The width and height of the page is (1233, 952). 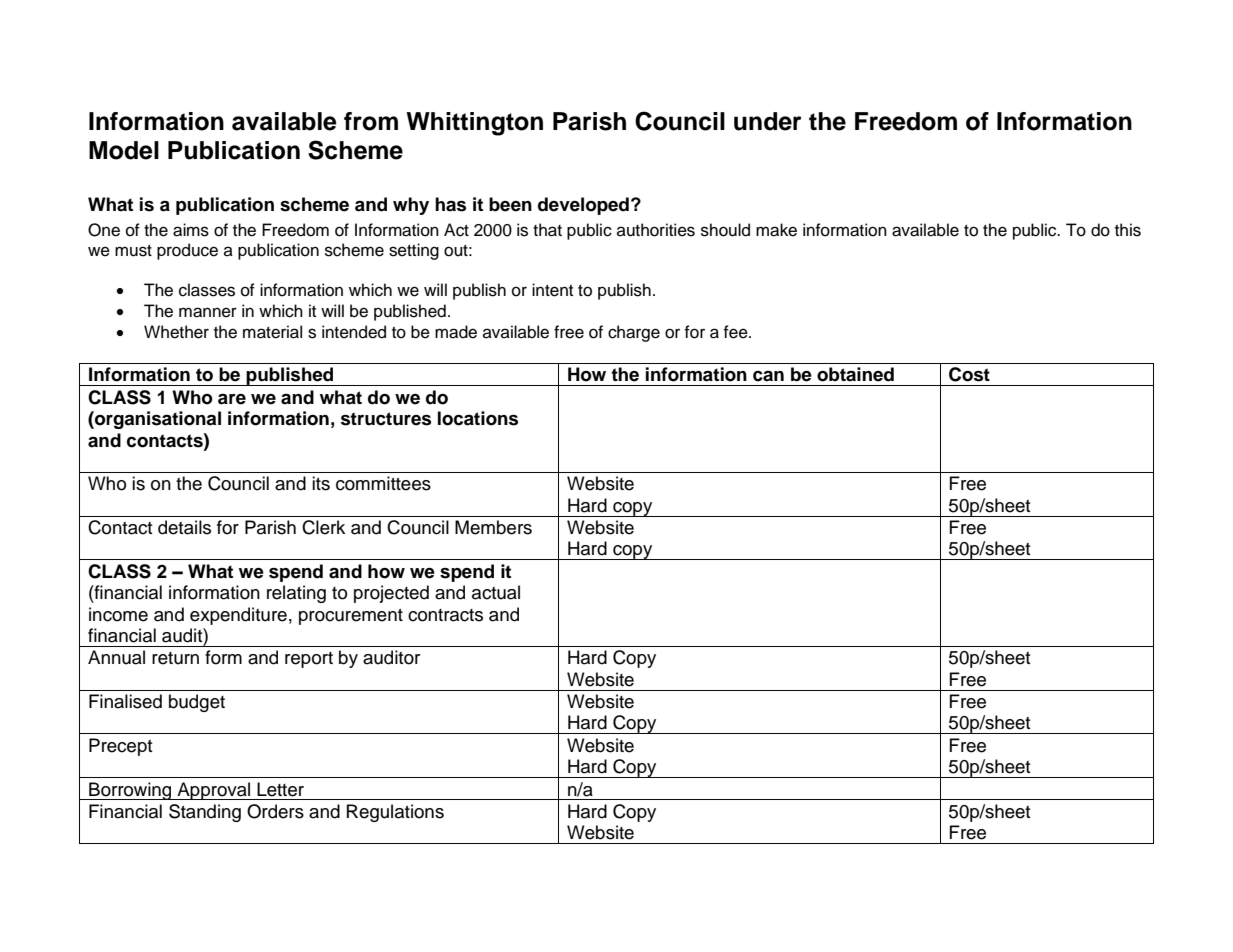 I want to click on Approval, so click(x=214, y=791).
